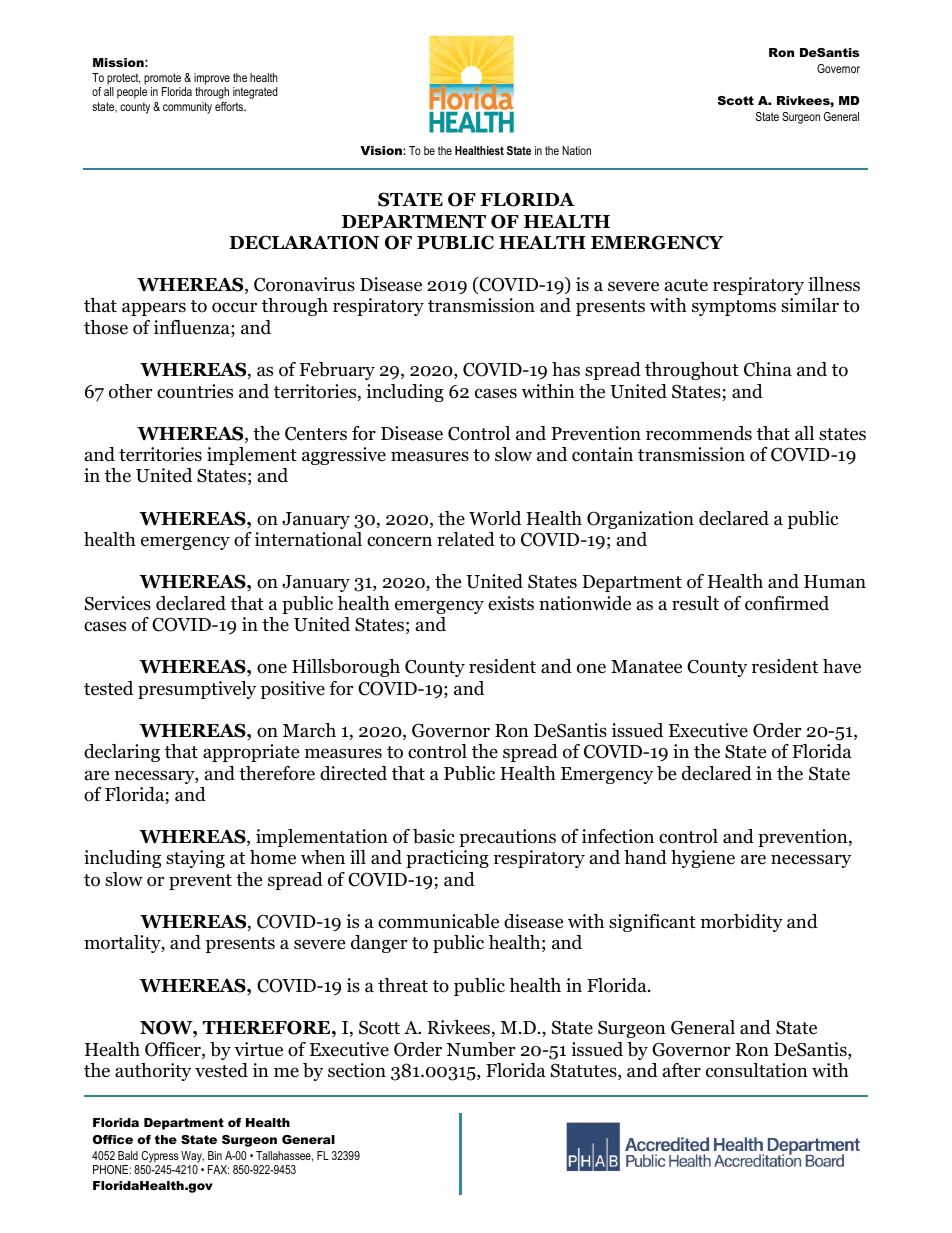 Image resolution: width=952 pixels, height=1233 pixels. I want to click on consultation, so click(757, 1070).
